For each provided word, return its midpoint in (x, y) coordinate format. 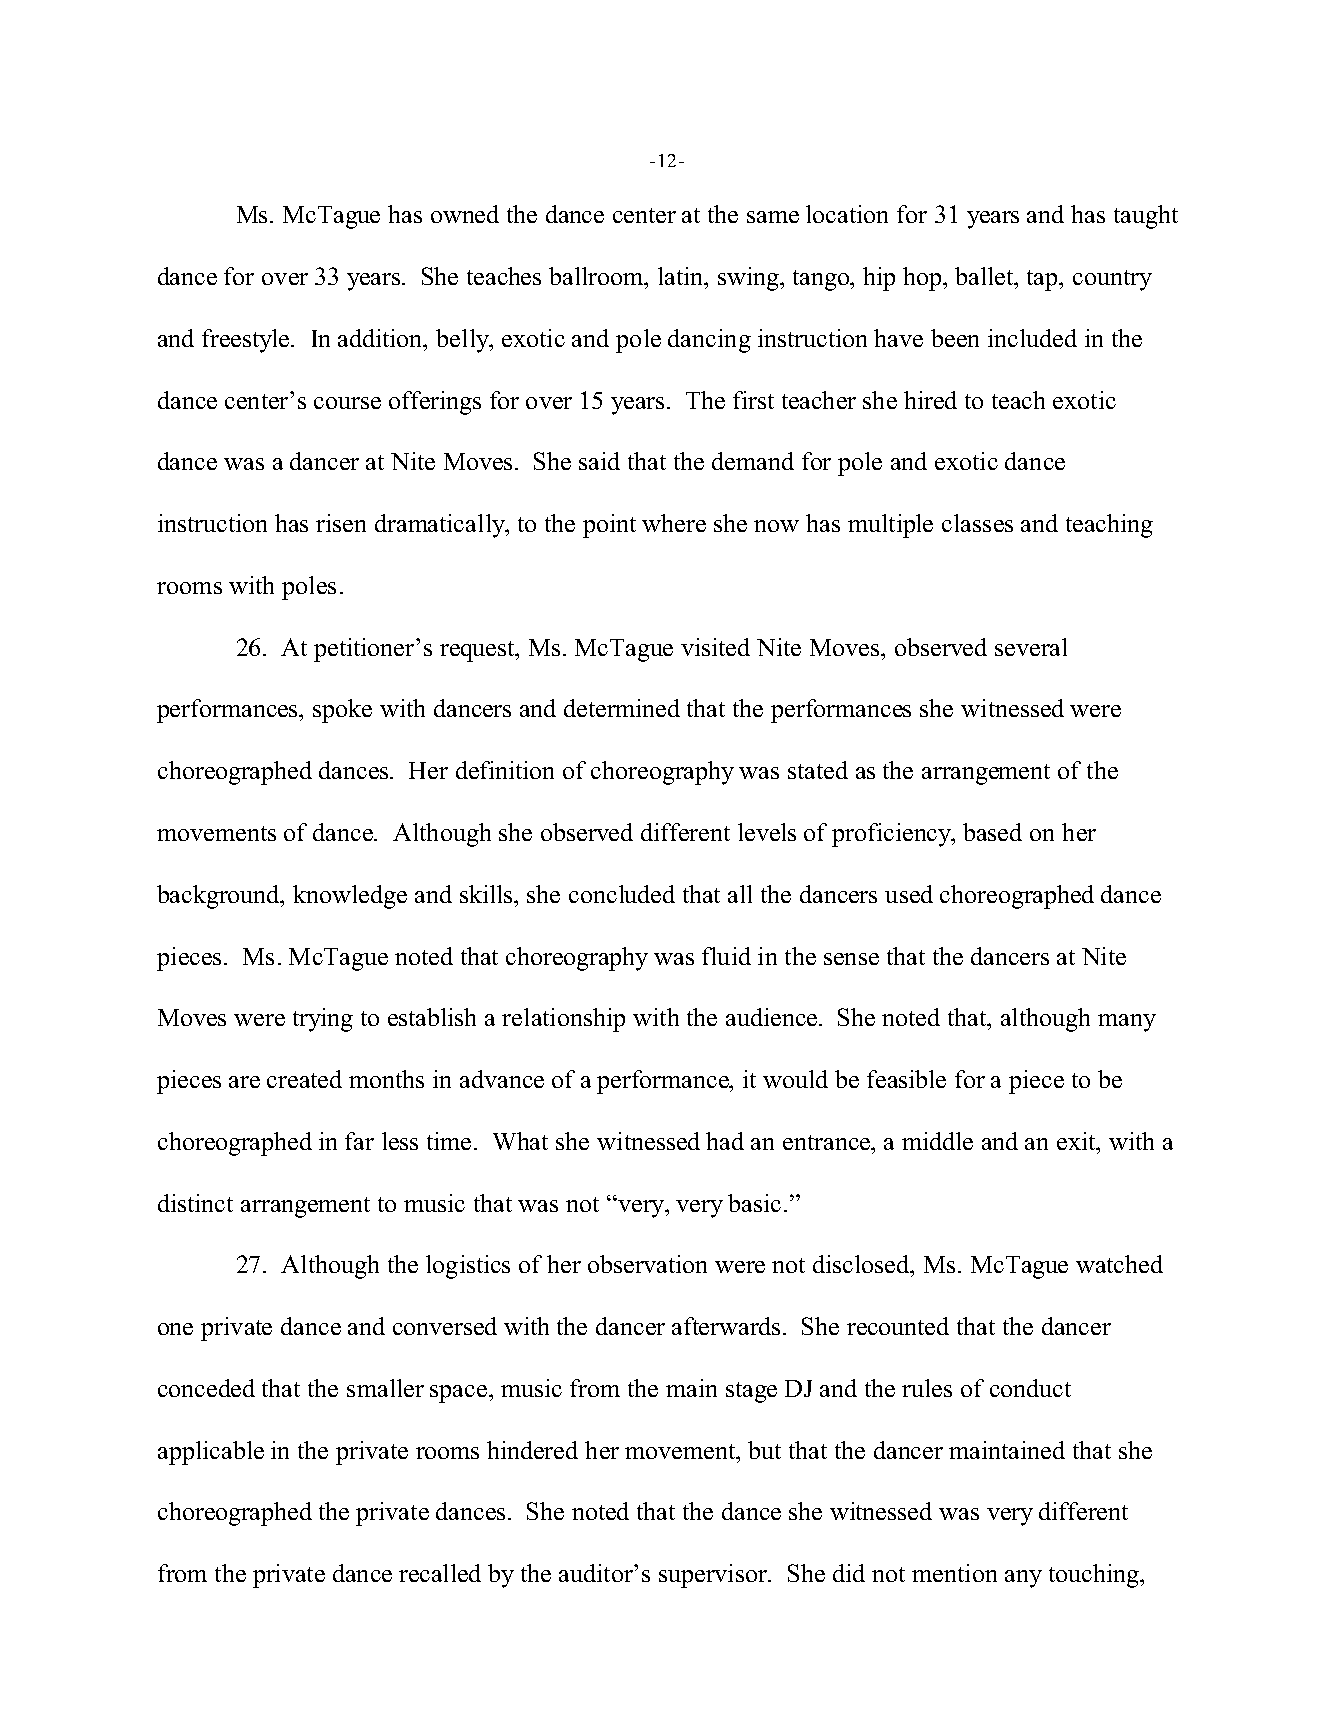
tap (1043, 280)
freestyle (247, 341)
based (992, 832)
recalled (440, 1573)
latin (682, 276)
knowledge (350, 897)
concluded (622, 894)
